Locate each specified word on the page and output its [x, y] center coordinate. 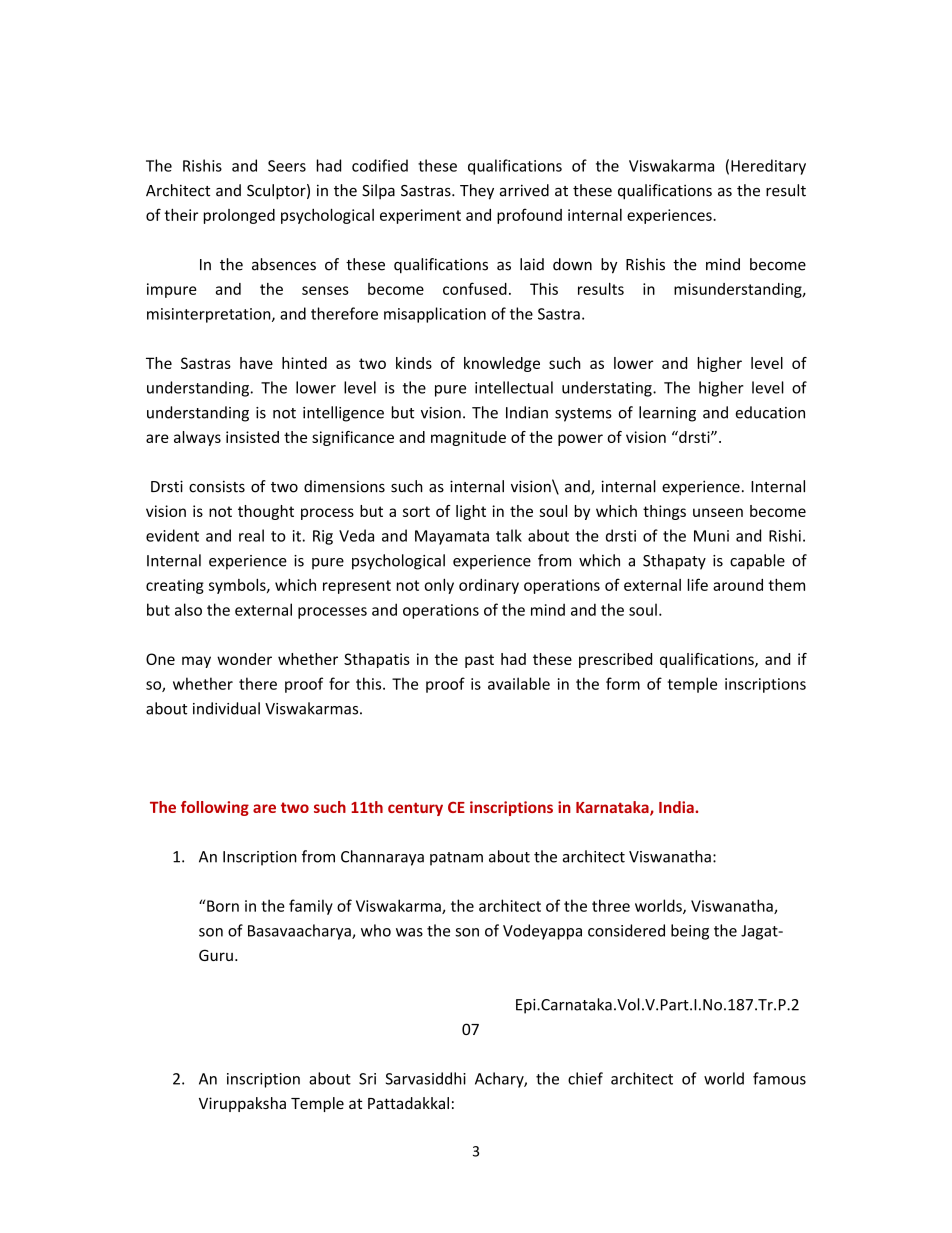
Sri [367, 1079]
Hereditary [768, 167]
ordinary [489, 586]
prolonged [239, 216]
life [698, 584]
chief [585, 1078]
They [477, 192]
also [188, 609]
